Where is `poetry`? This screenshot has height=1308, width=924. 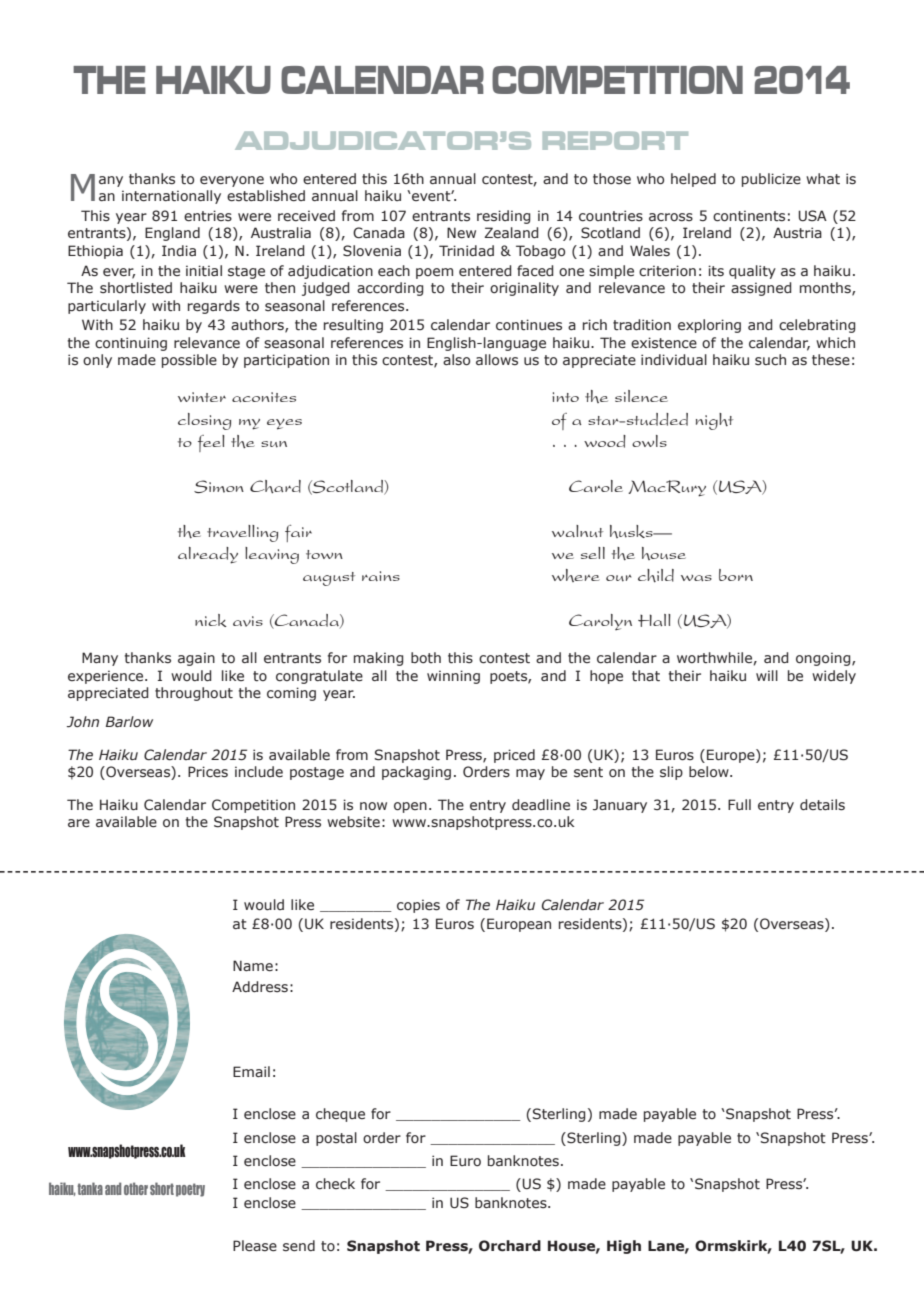 poetry is located at coordinates (190, 1190).
